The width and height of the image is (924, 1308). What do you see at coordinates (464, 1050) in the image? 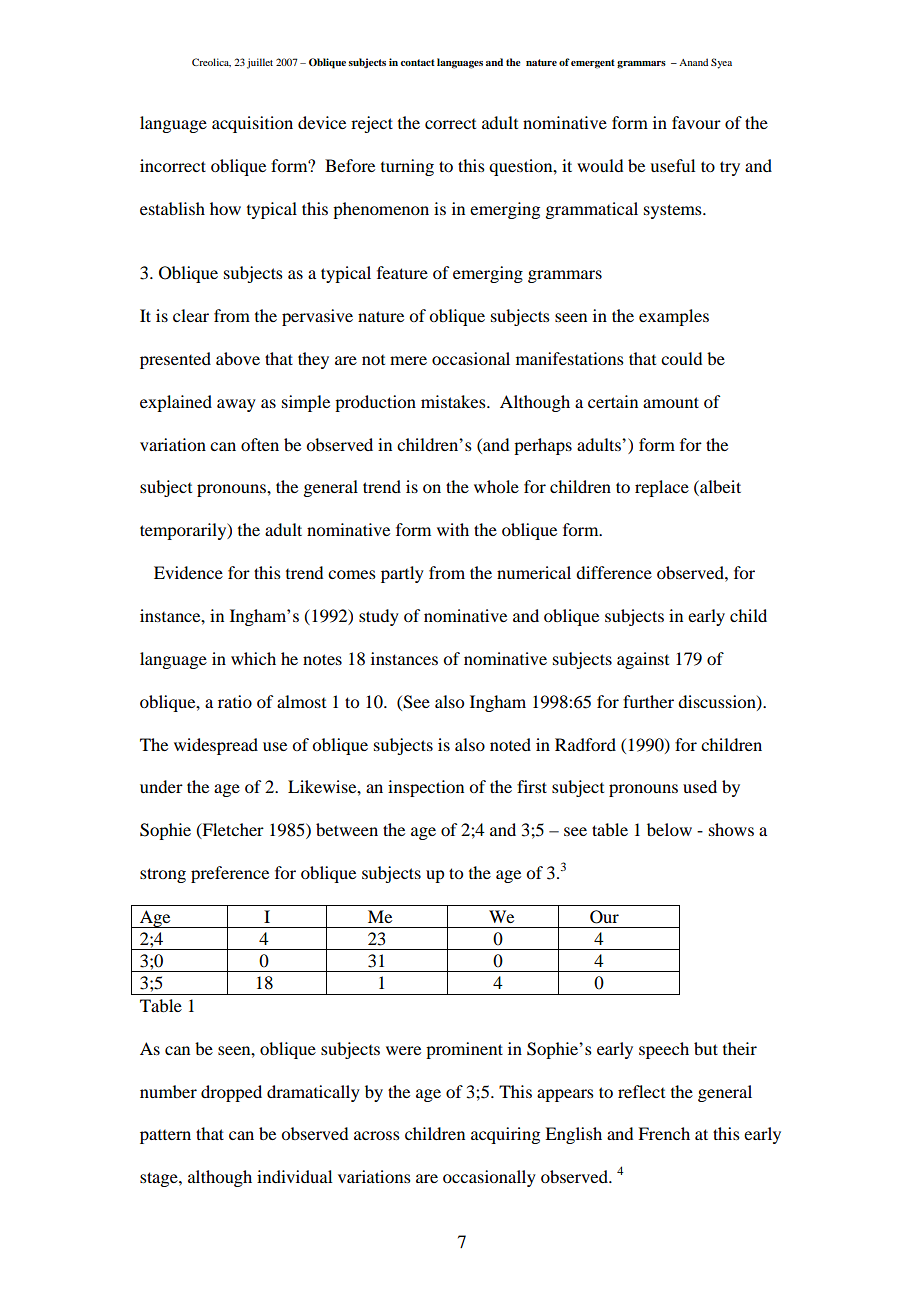
I see `prominent` at bounding box center [464, 1050].
